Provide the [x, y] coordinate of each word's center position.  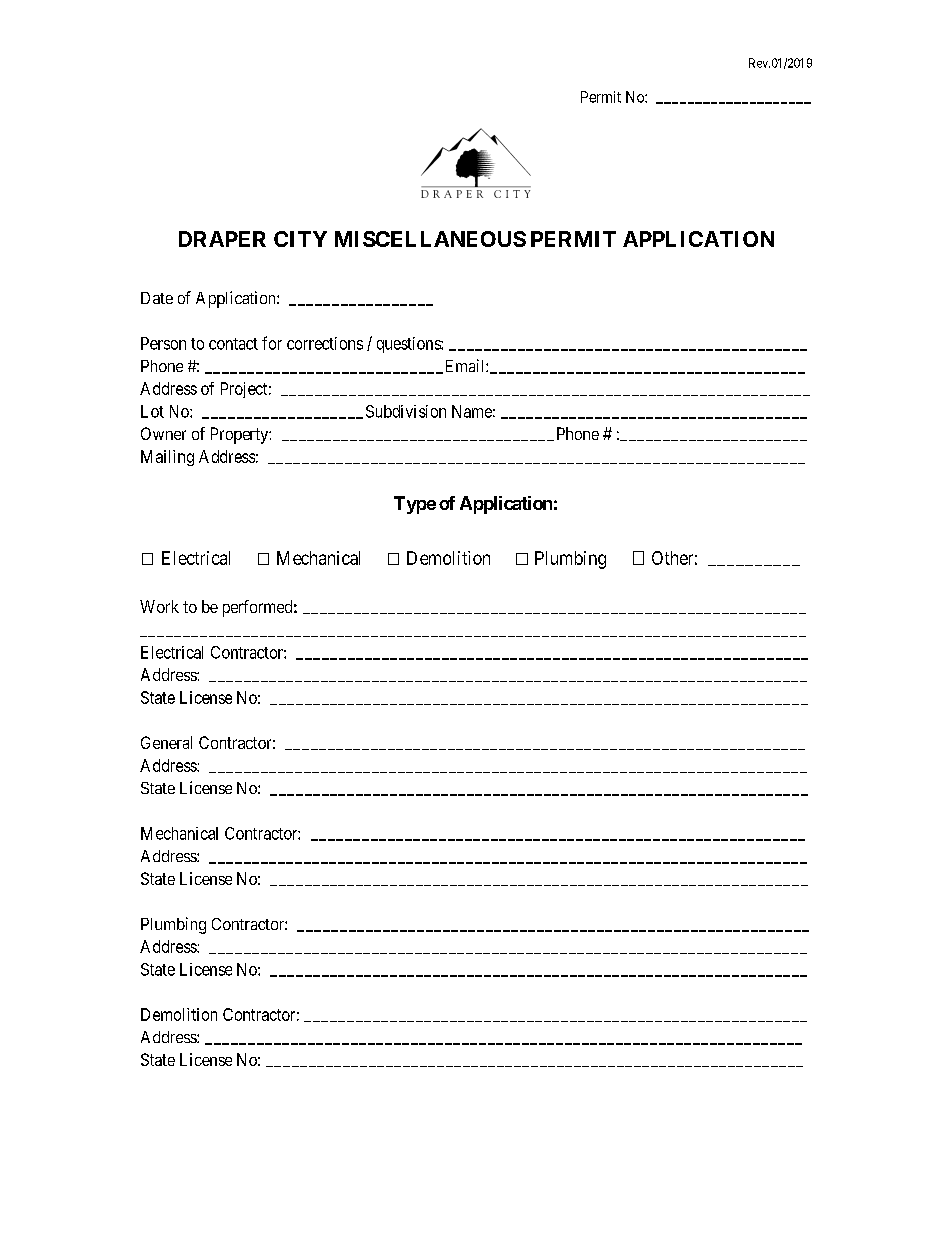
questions [409, 345]
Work [159, 606]
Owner [163, 433]
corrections [325, 343]
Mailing [167, 458]
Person [163, 343]
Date [157, 298]
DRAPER [222, 239]
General [166, 742]
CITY [300, 239]
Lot [152, 411]
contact [233, 344]
